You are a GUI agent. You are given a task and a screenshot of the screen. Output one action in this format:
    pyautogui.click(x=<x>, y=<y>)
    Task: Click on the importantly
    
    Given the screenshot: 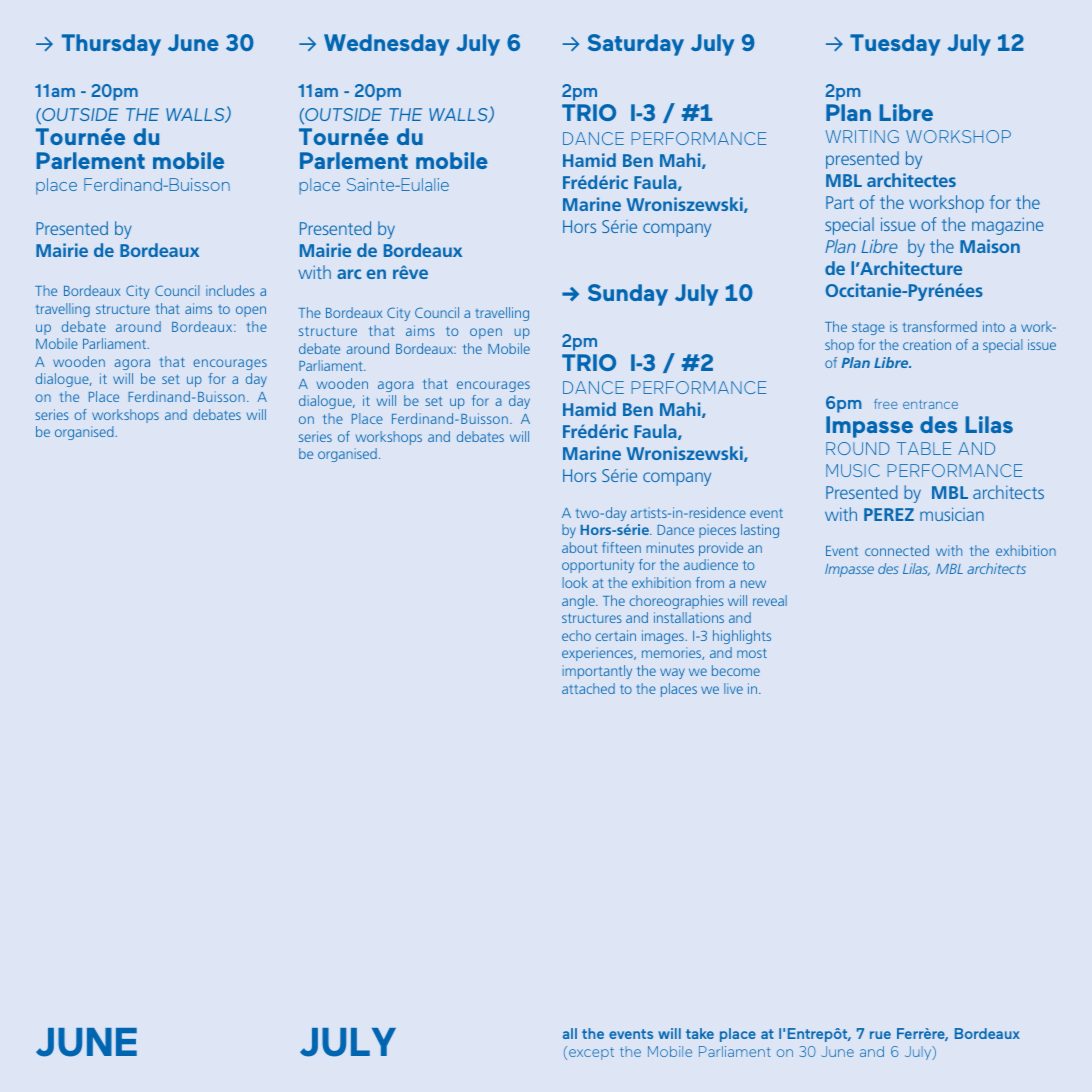 What is the action you would take?
    pyautogui.click(x=597, y=672)
